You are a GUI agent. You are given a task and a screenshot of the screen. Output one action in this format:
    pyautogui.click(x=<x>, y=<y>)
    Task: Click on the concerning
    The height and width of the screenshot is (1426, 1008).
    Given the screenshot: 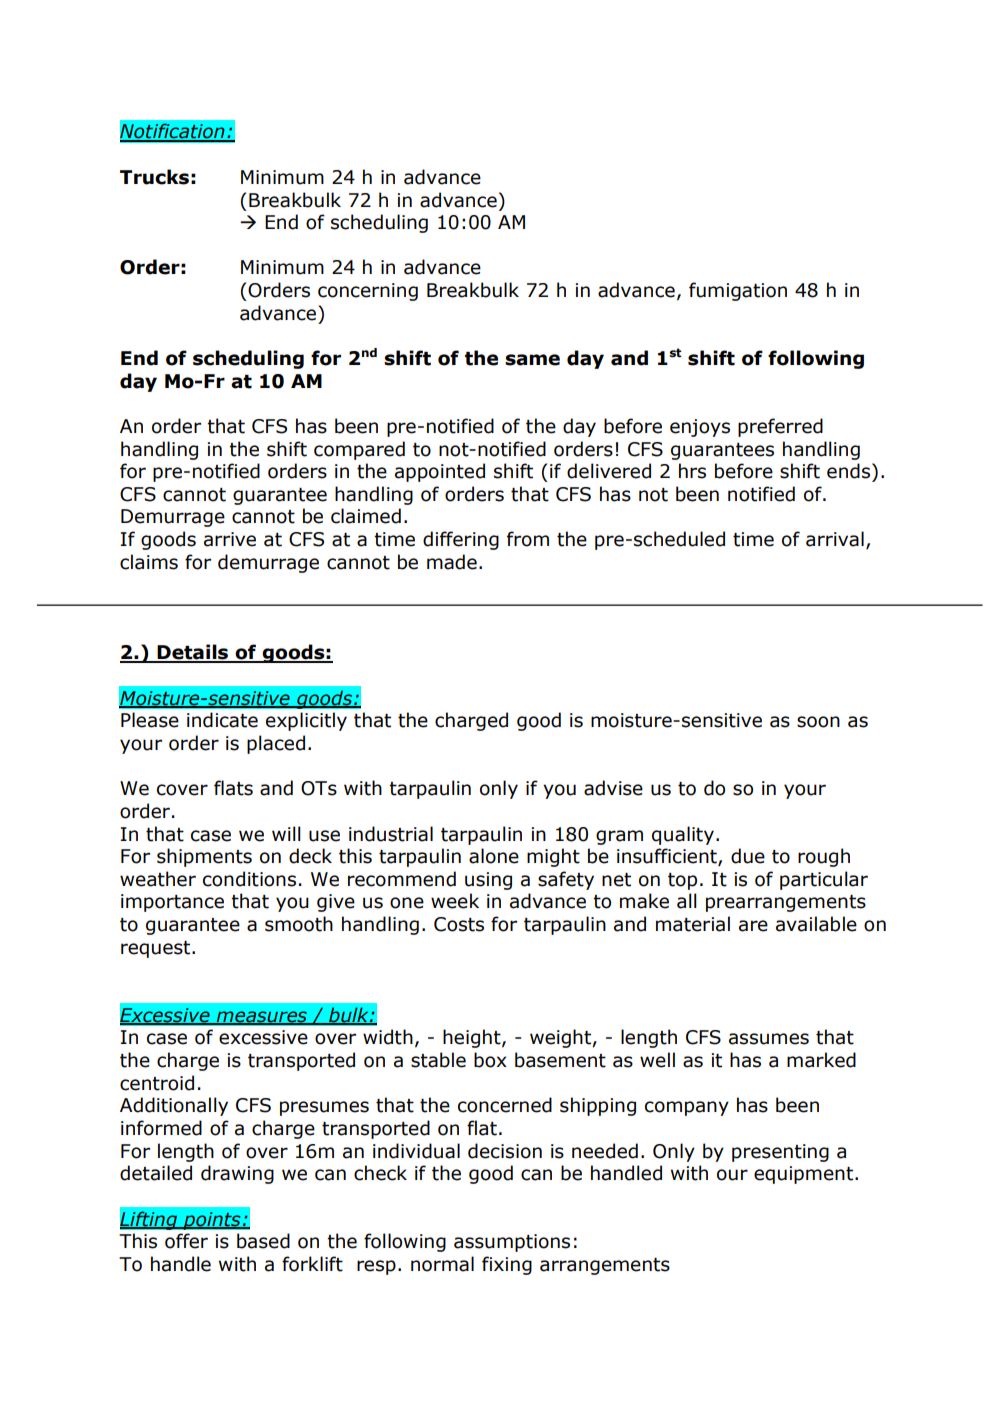 What is the action you would take?
    pyautogui.click(x=368, y=292)
